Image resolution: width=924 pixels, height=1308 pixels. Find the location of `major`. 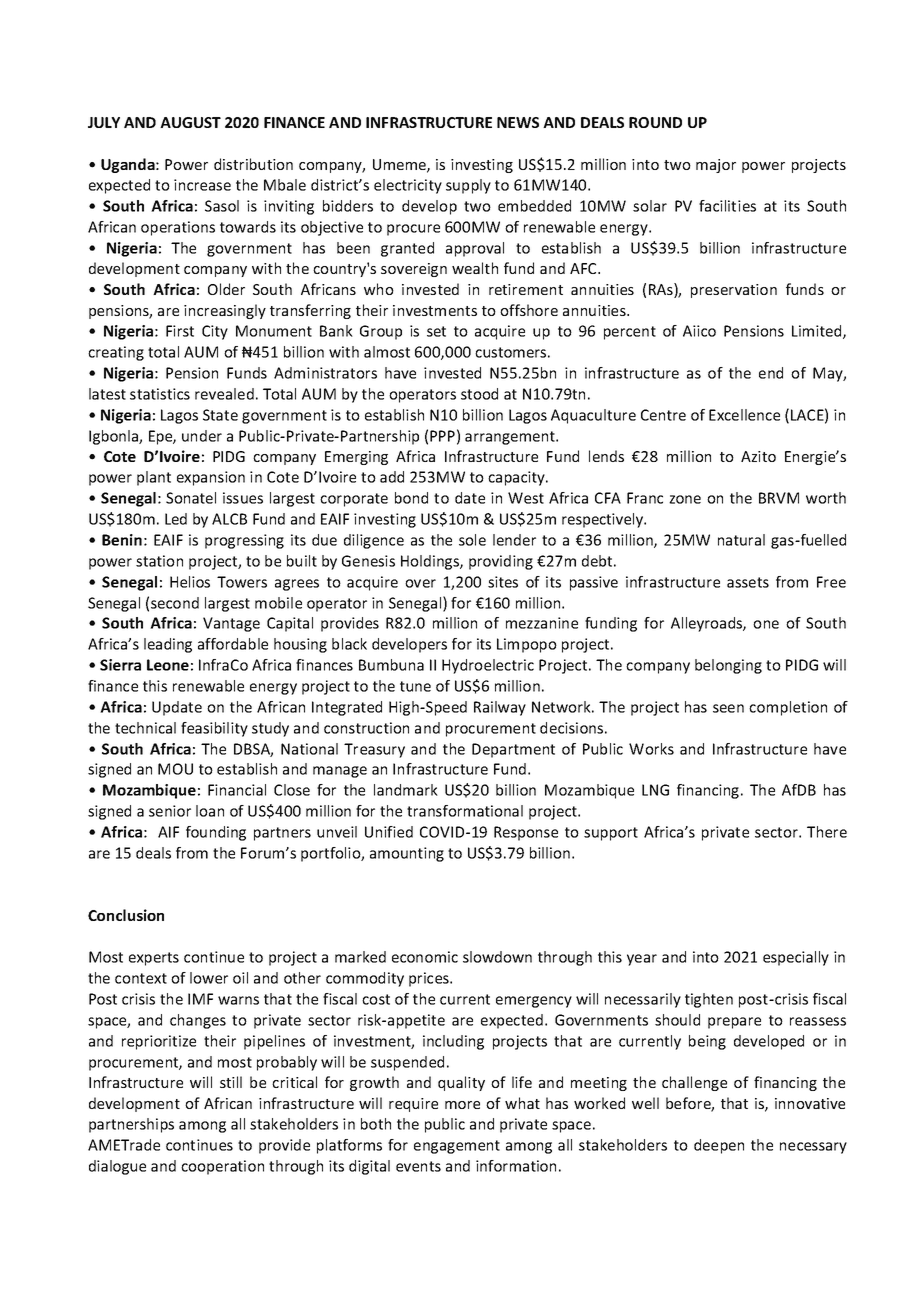

major is located at coordinates (716, 166).
